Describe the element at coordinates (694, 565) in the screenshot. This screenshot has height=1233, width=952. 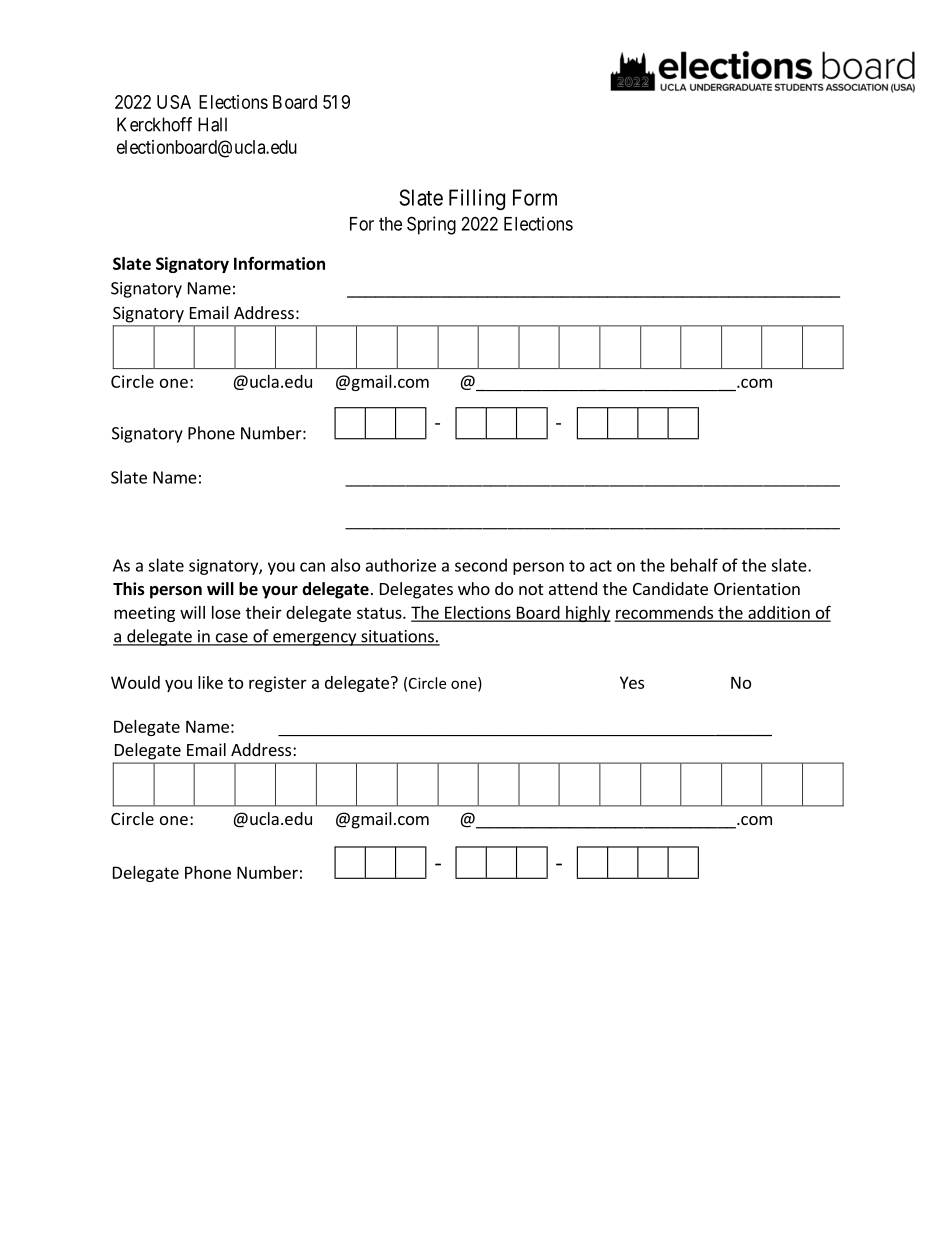
I see `behalf` at that location.
